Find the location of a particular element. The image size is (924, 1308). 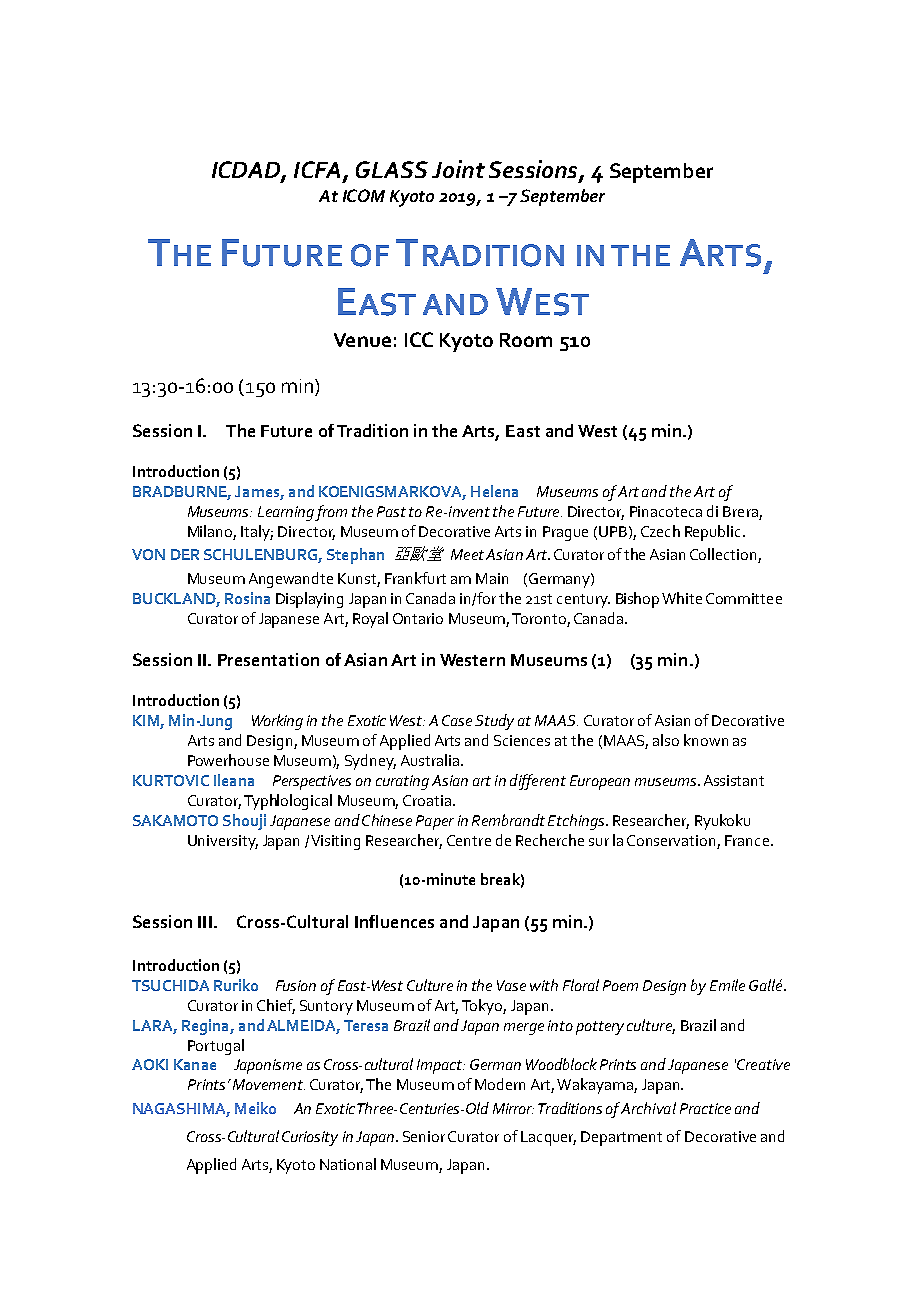

Room is located at coordinates (526, 340).
